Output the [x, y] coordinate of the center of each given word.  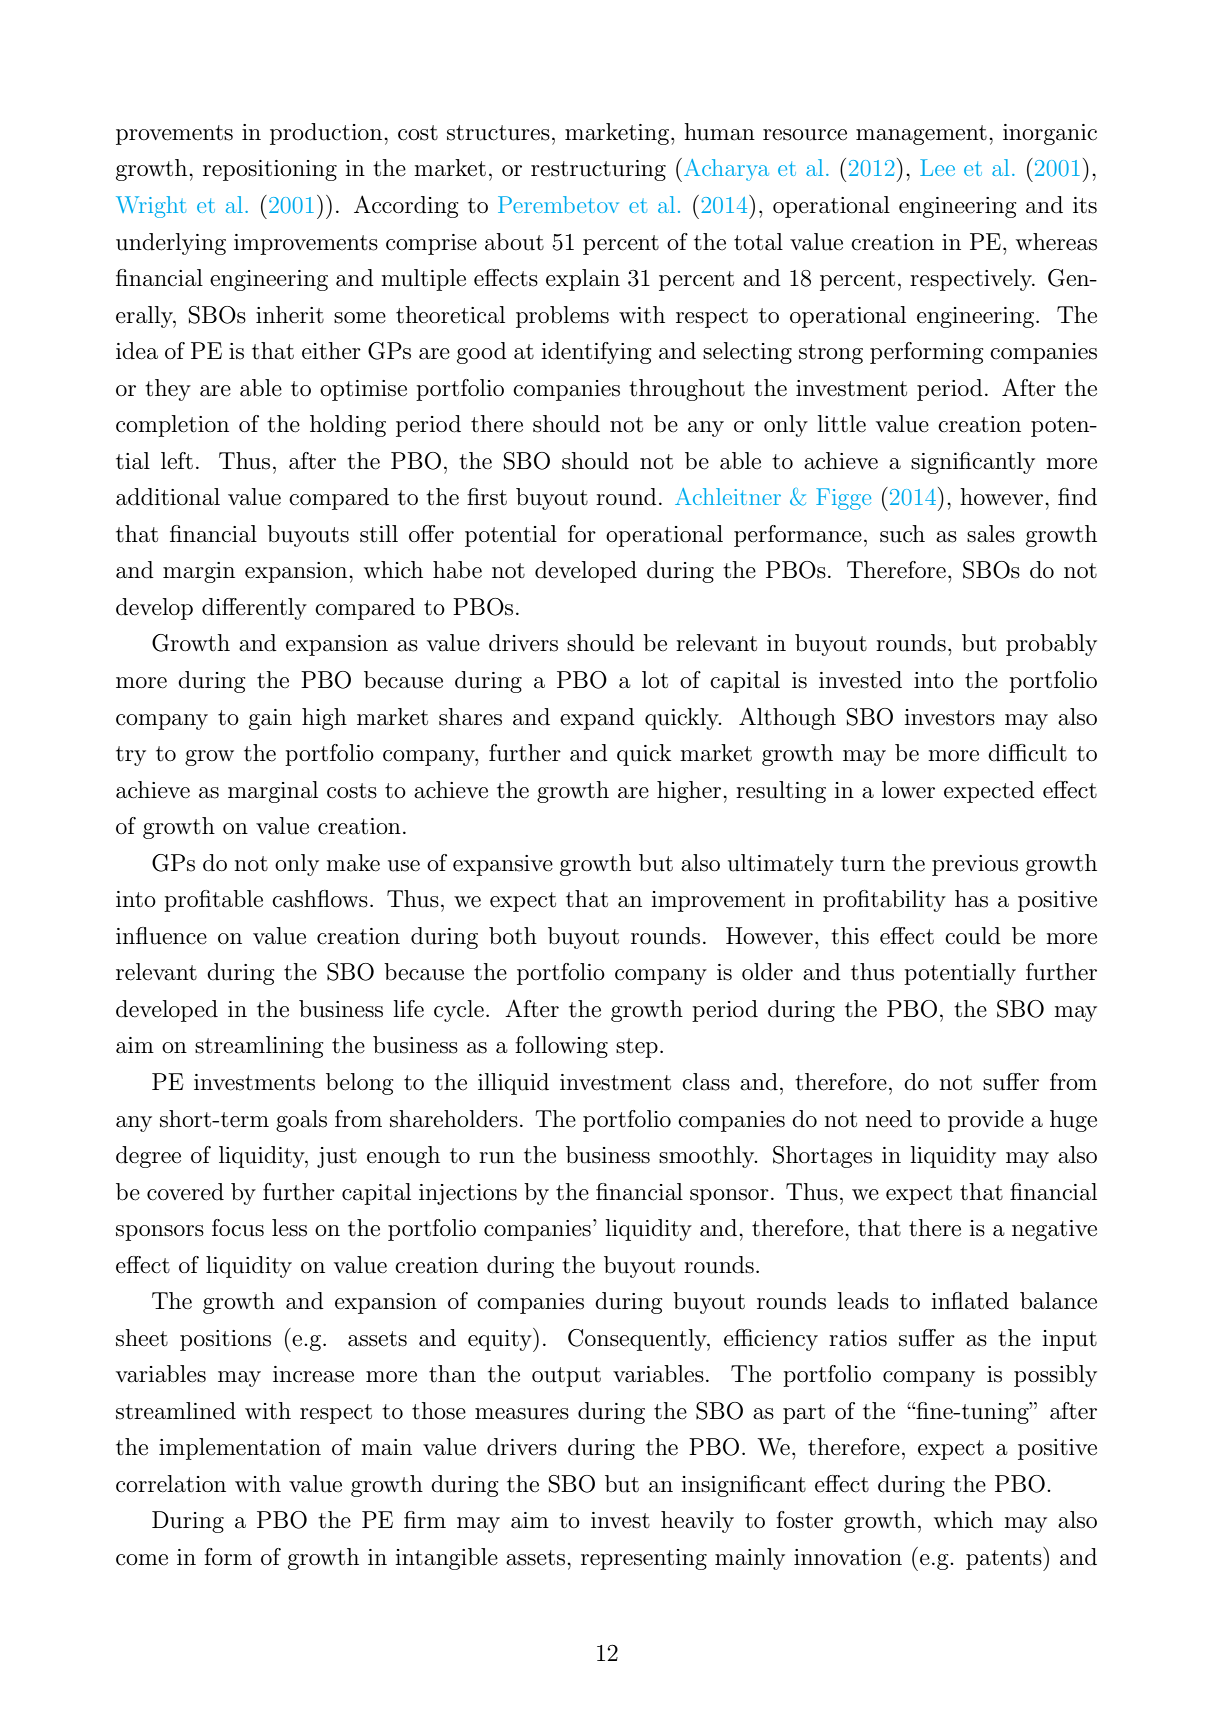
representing [644, 1559]
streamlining [259, 1047]
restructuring [598, 170]
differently [254, 609]
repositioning [270, 170]
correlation [171, 1484]
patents [1005, 1560]
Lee [937, 167]
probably [1051, 645]
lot [655, 680]
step [637, 1048]
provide [986, 1121]
